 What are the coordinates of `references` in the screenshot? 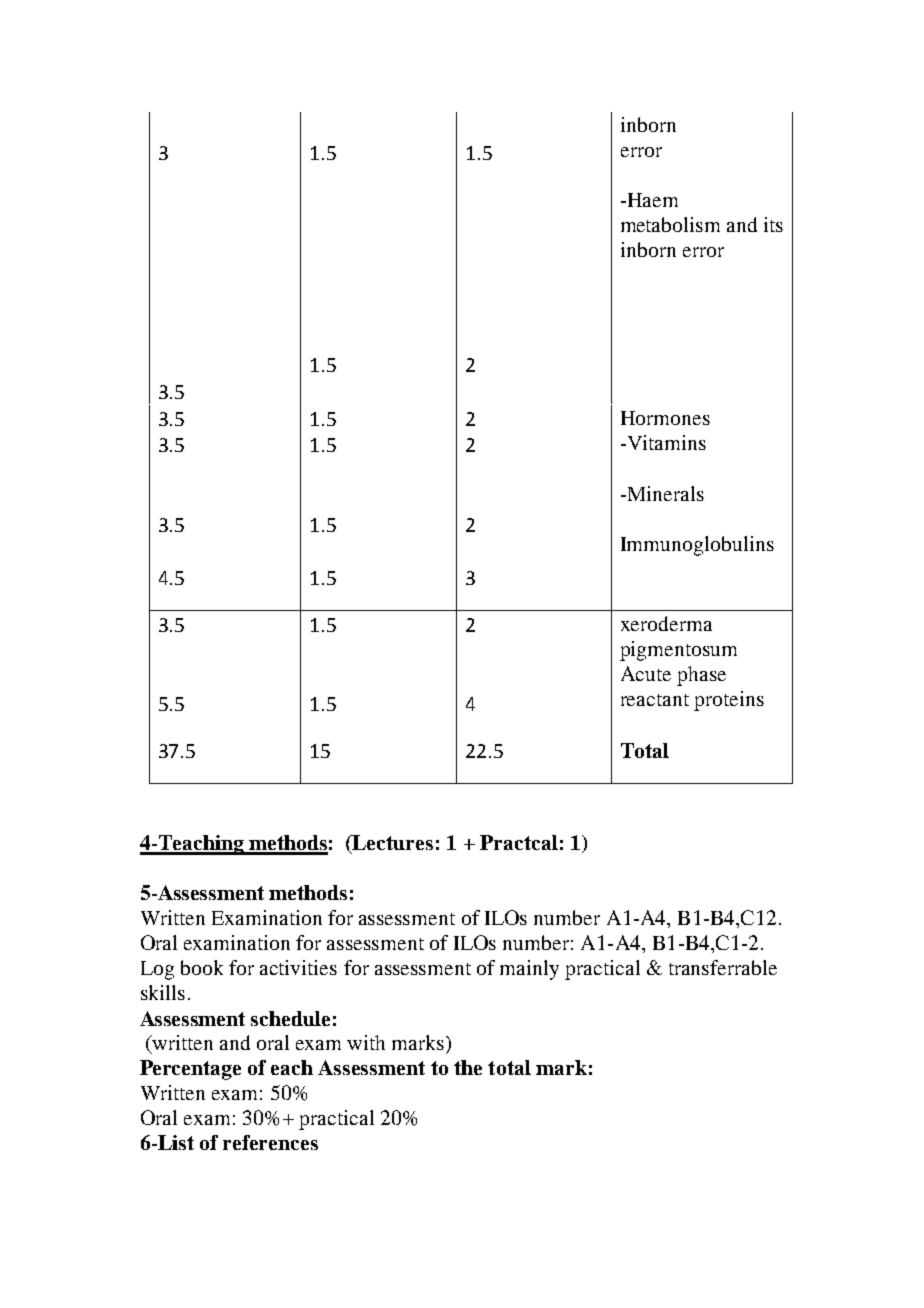 It's located at (270, 1142).
